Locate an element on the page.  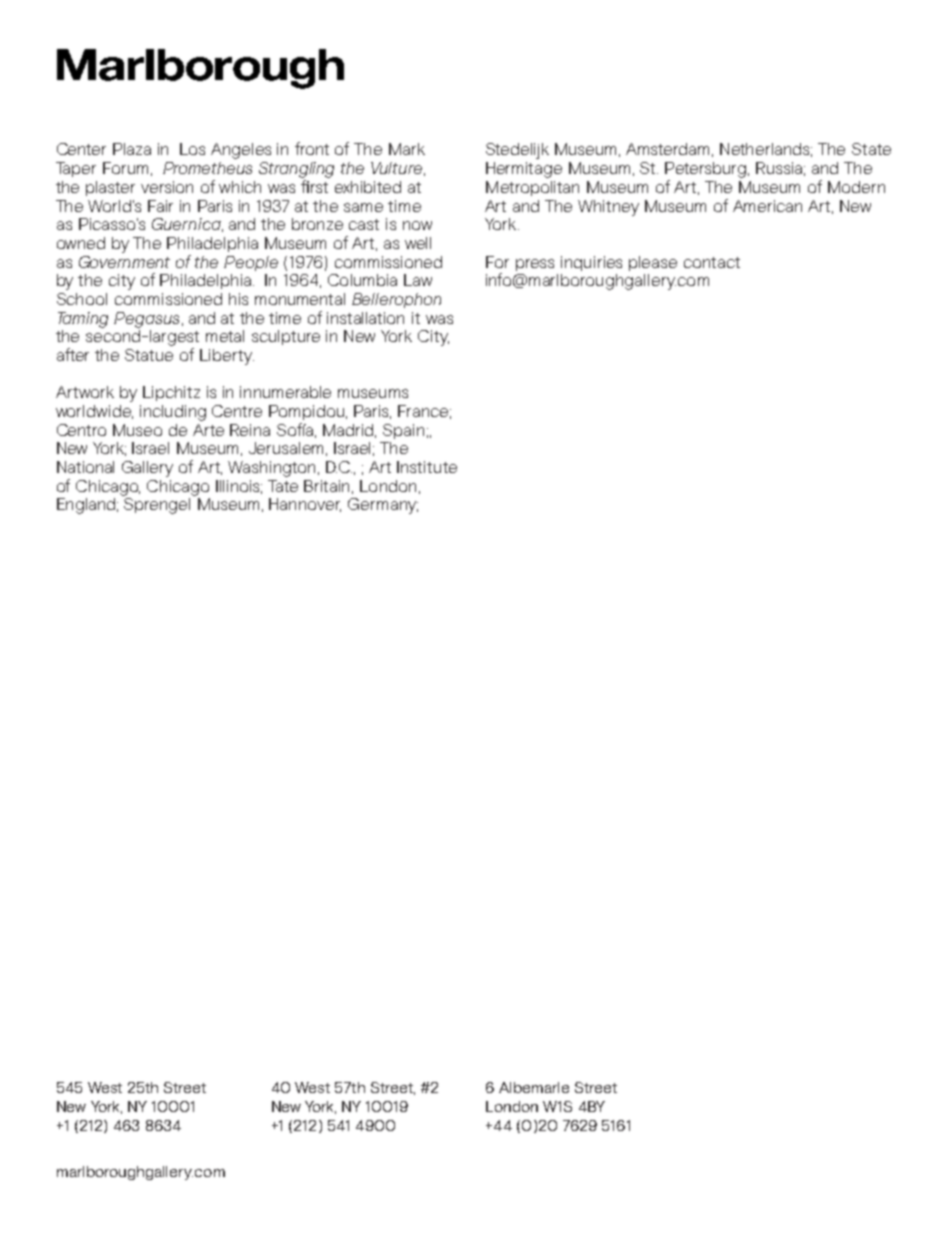
Mark is located at coordinates (407, 149).
